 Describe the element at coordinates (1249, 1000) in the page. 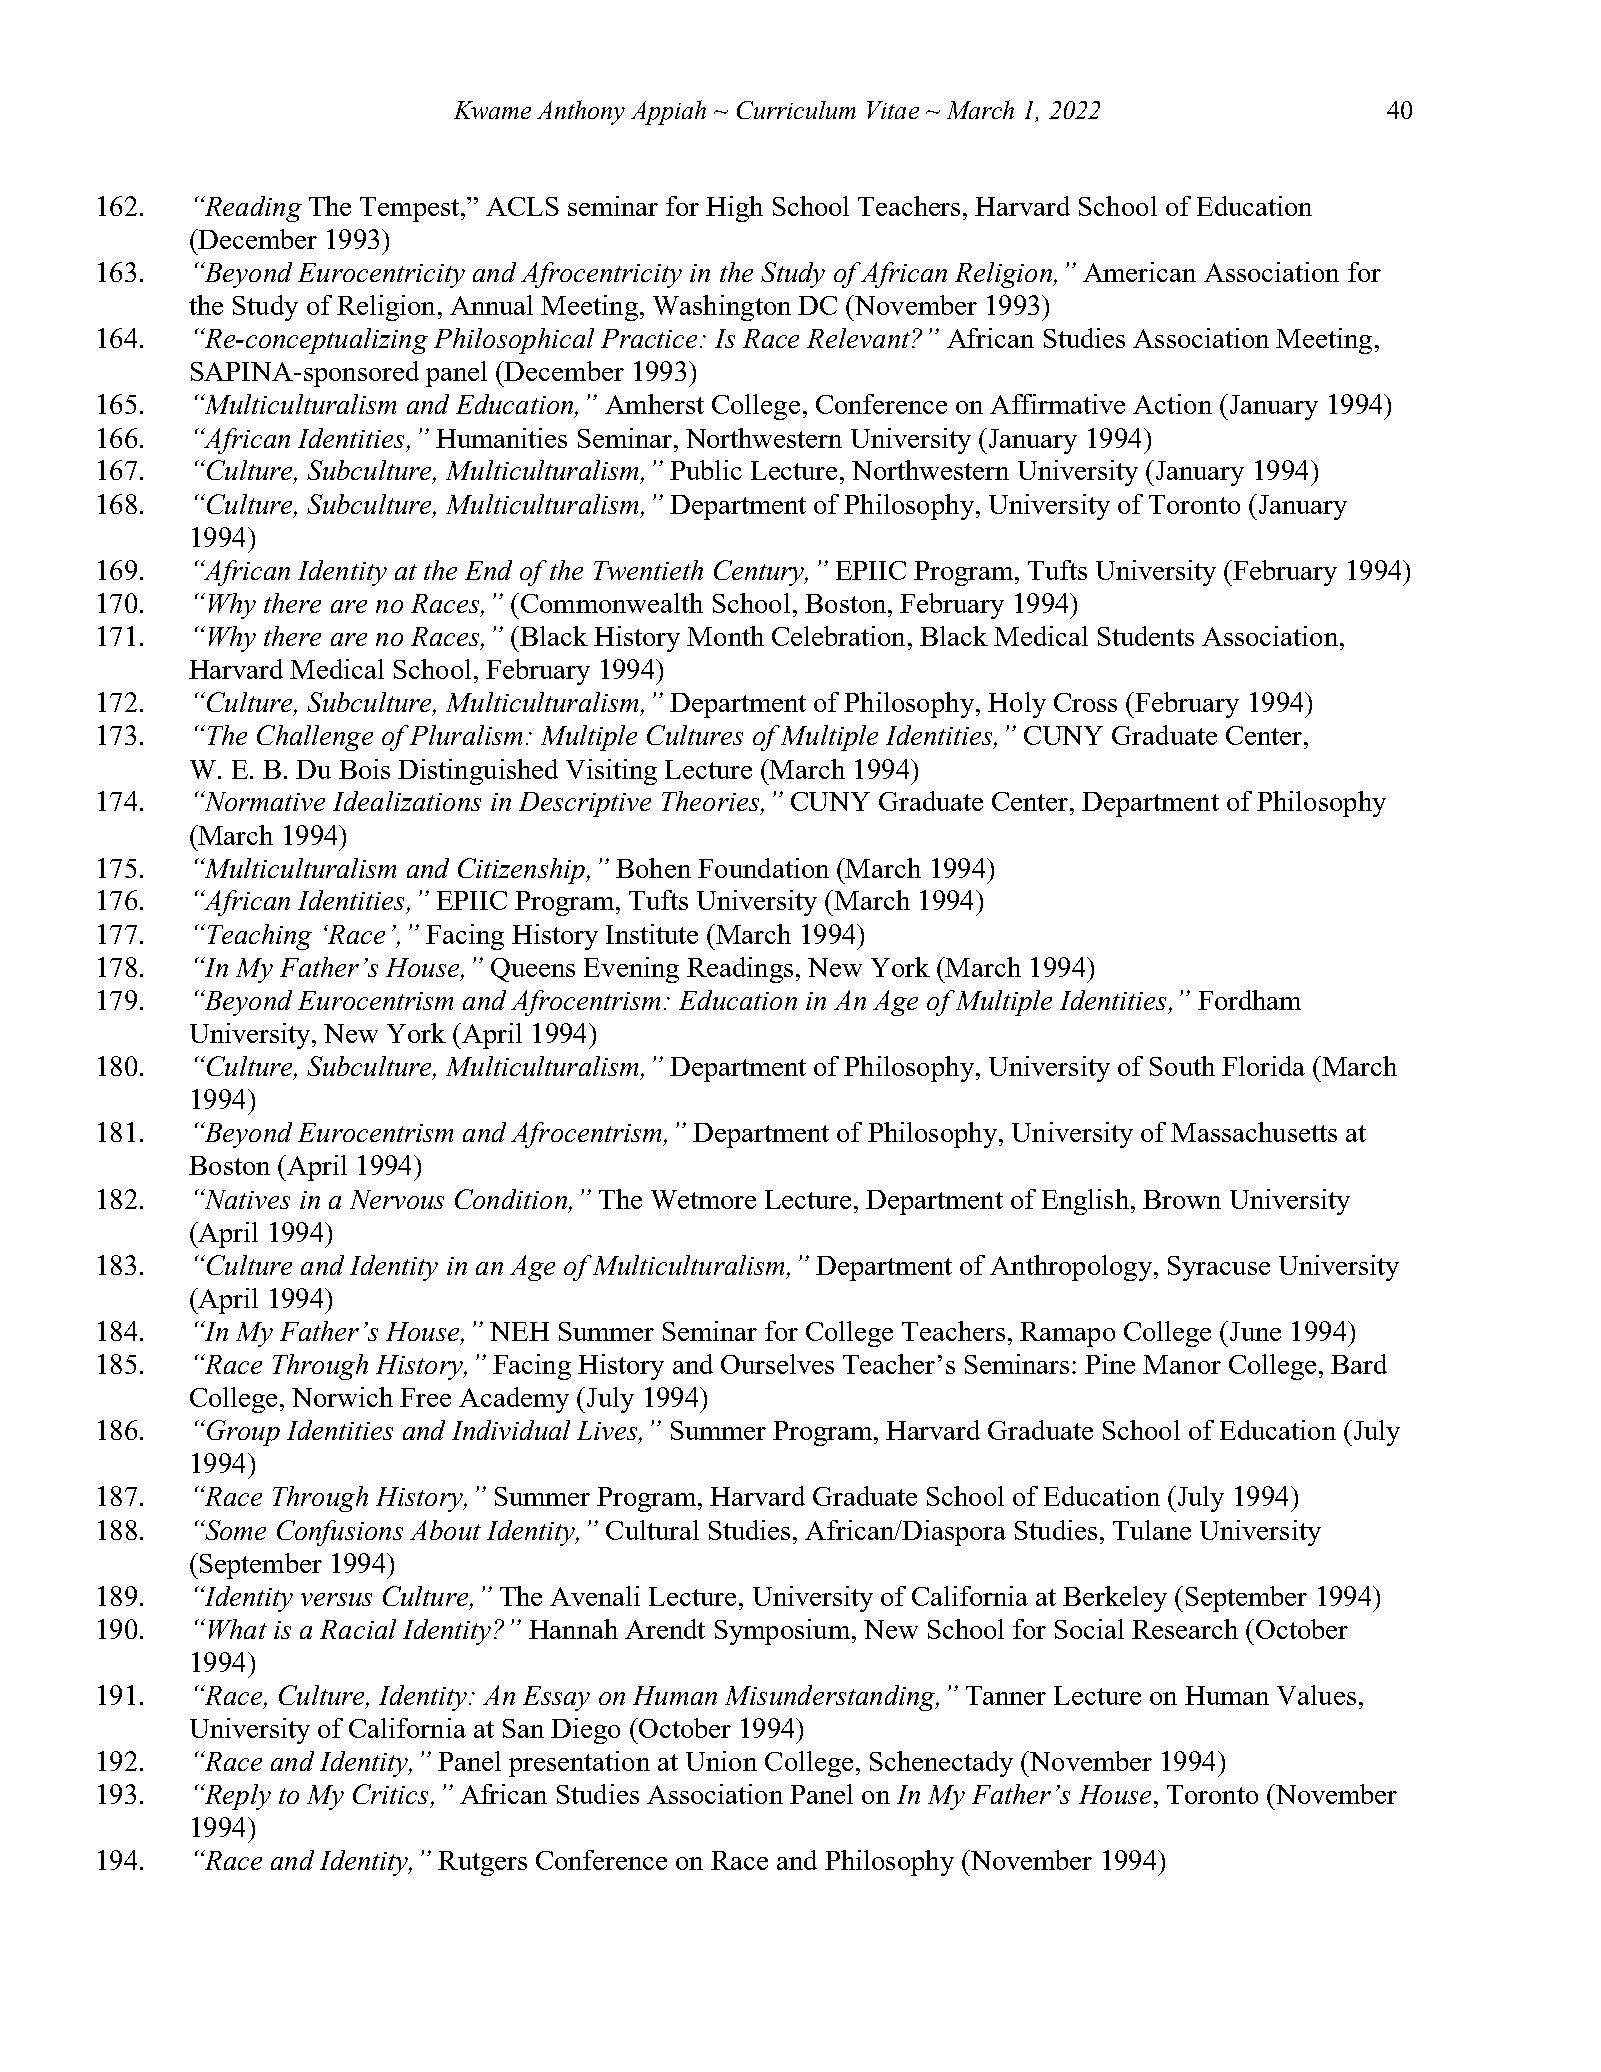

I see `Fordham` at that location.
